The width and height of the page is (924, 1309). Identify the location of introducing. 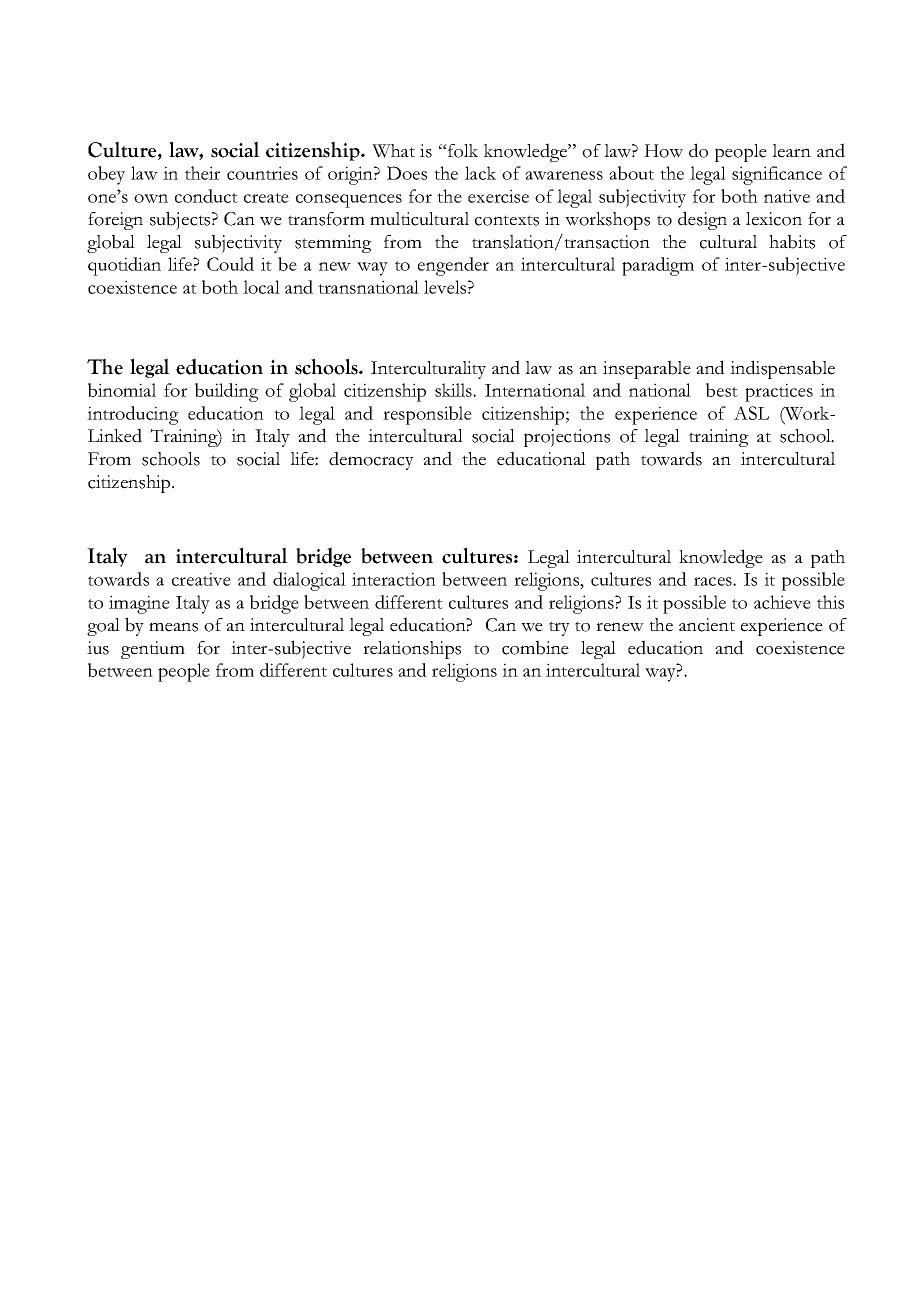
(133, 415).
